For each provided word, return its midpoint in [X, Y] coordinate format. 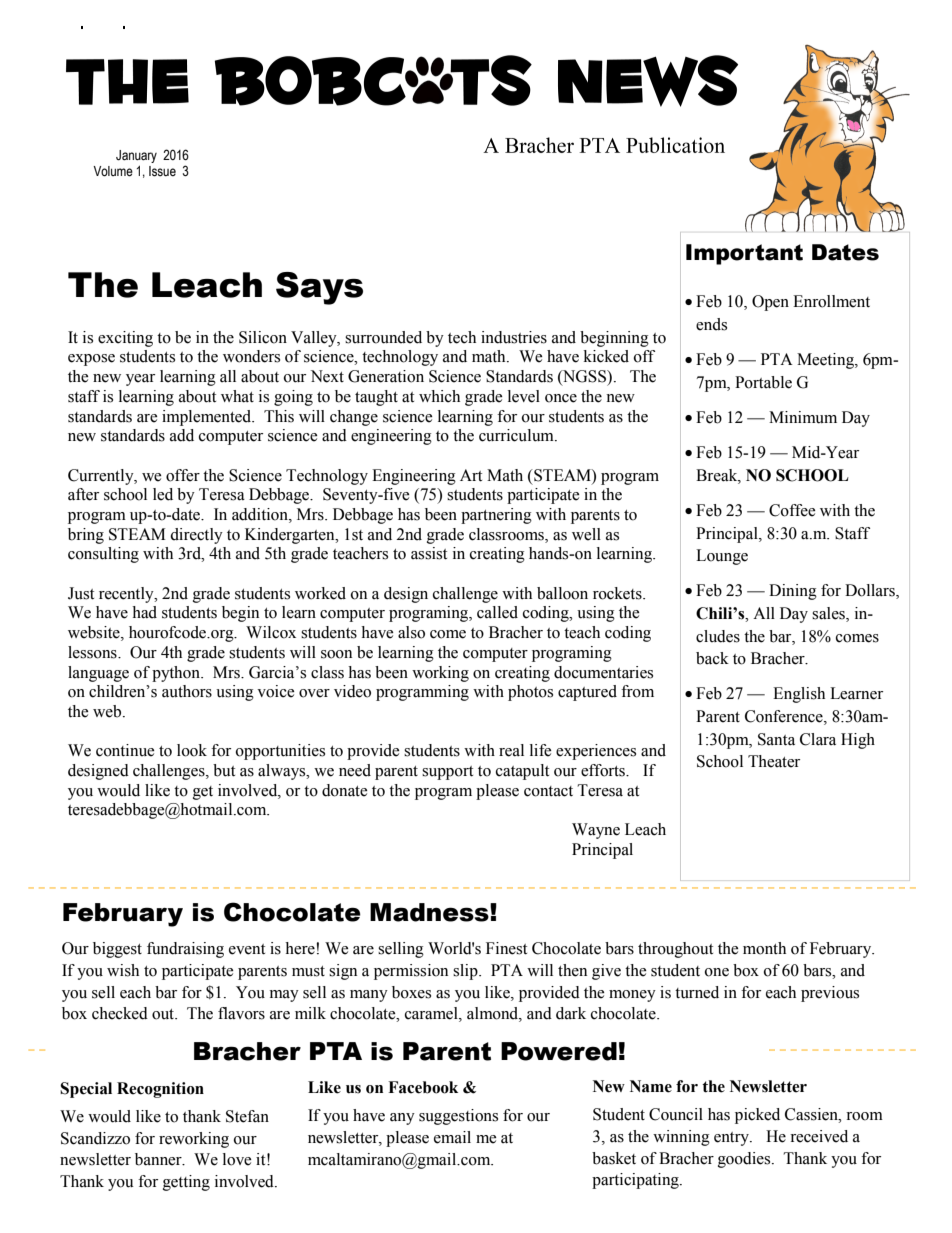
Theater [774, 761]
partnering [496, 516]
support [447, 773]
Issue [162, 171]
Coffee [792, 510]
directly [196, 536]
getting [186, 1183]
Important [744, 254]
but [224, 770]
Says [319, 288]
